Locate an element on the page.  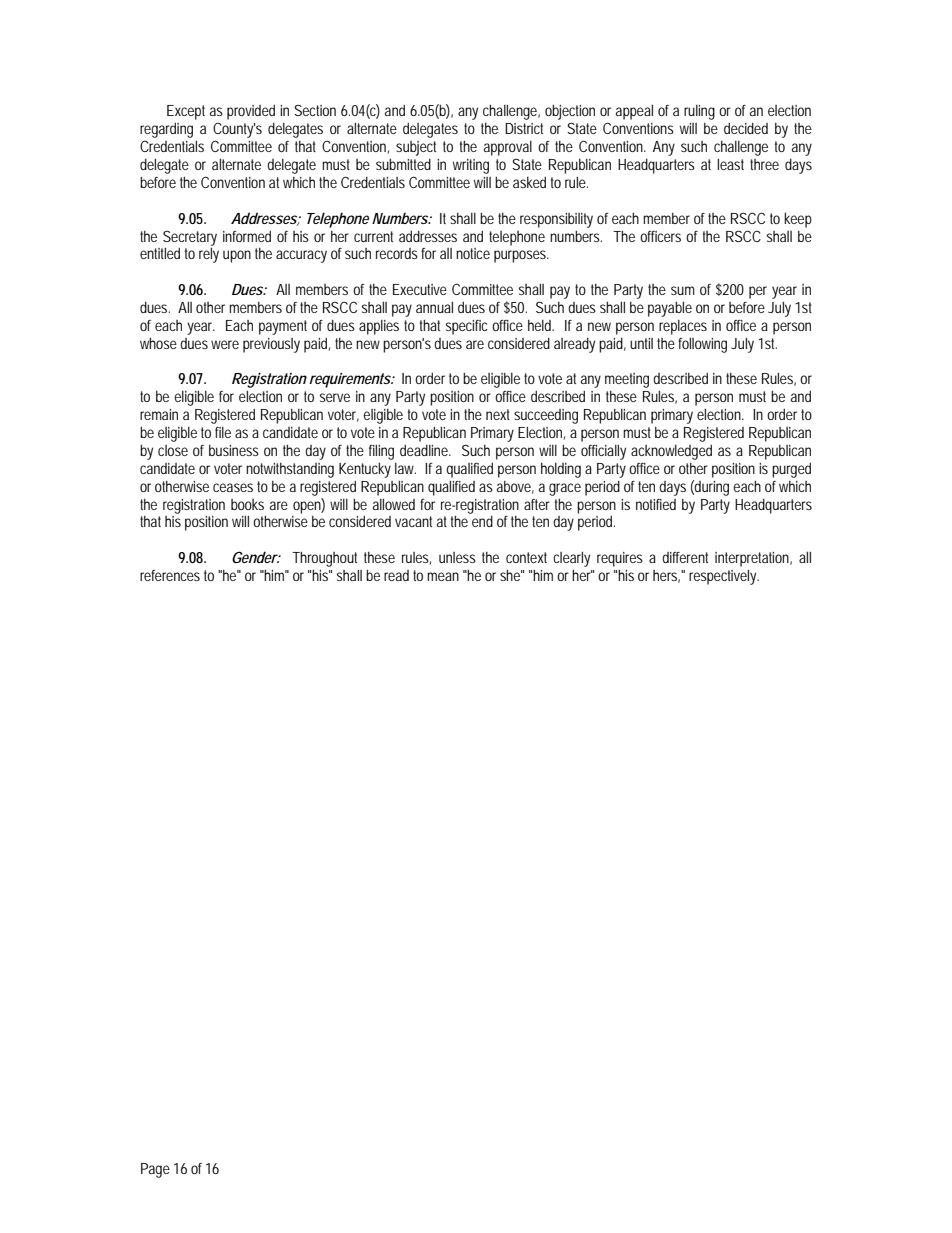
writing is located at coordinates (471, 166).
